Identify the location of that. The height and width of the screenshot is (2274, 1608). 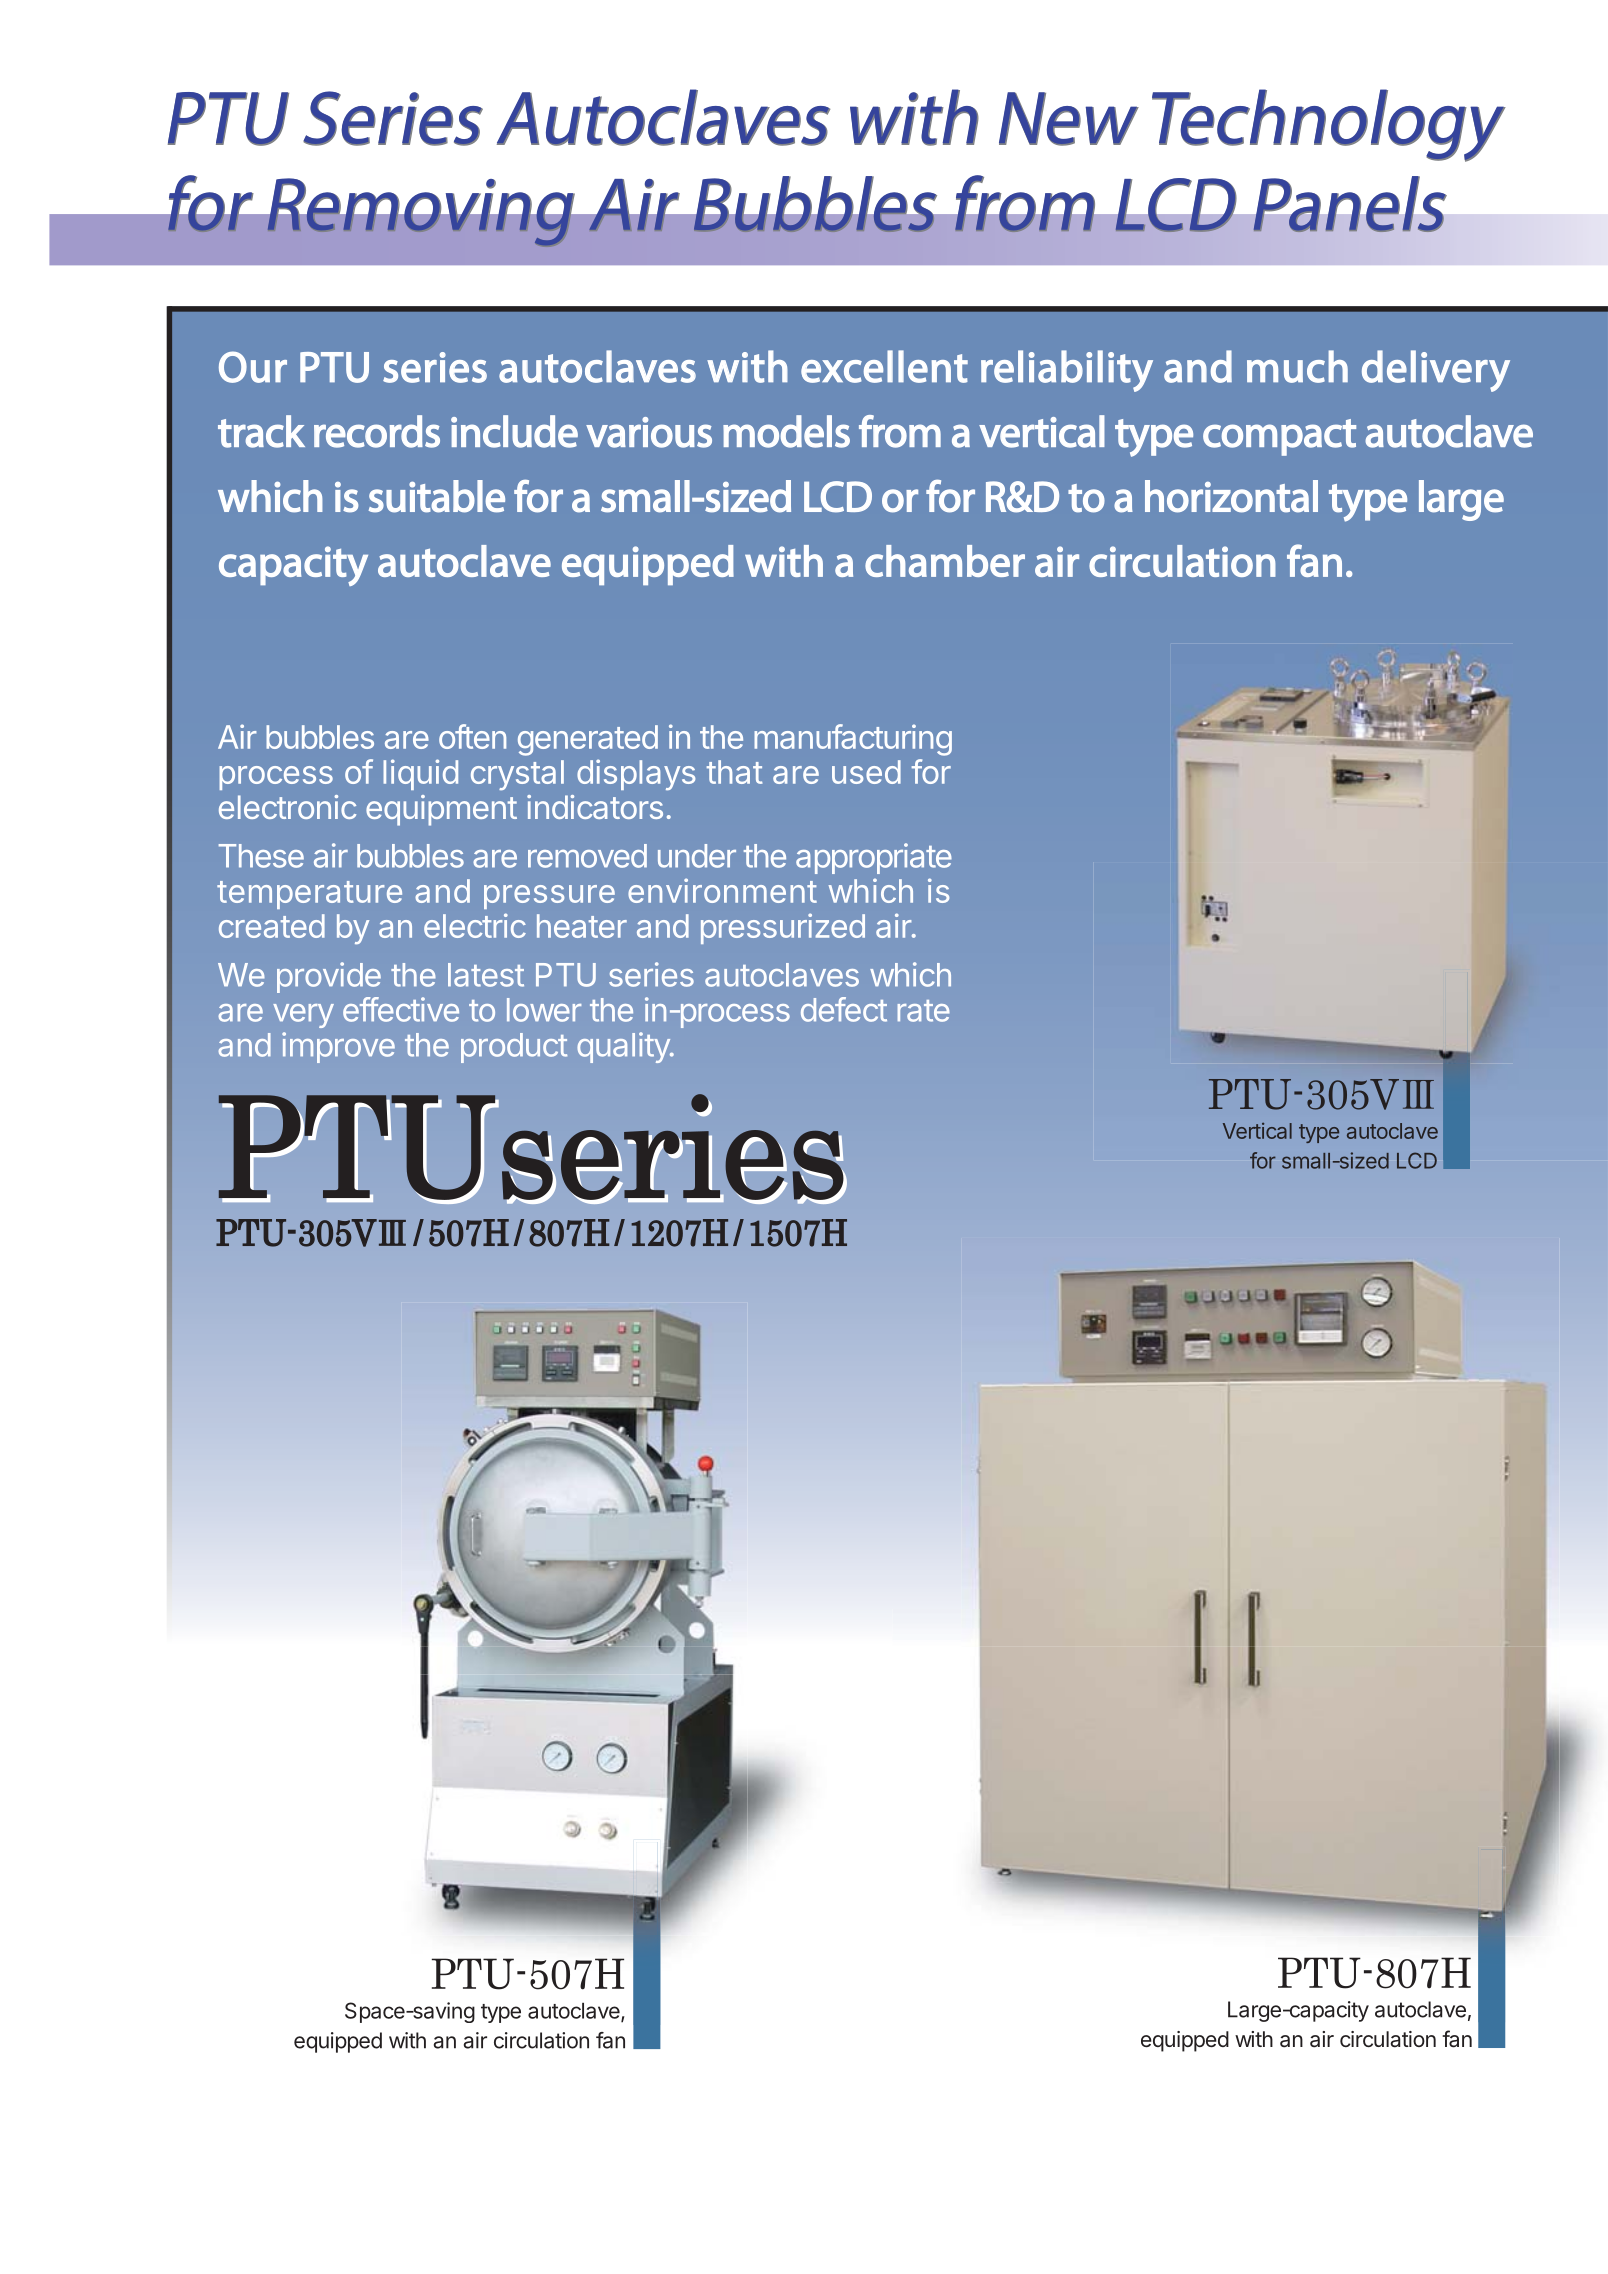
(734, 772).
